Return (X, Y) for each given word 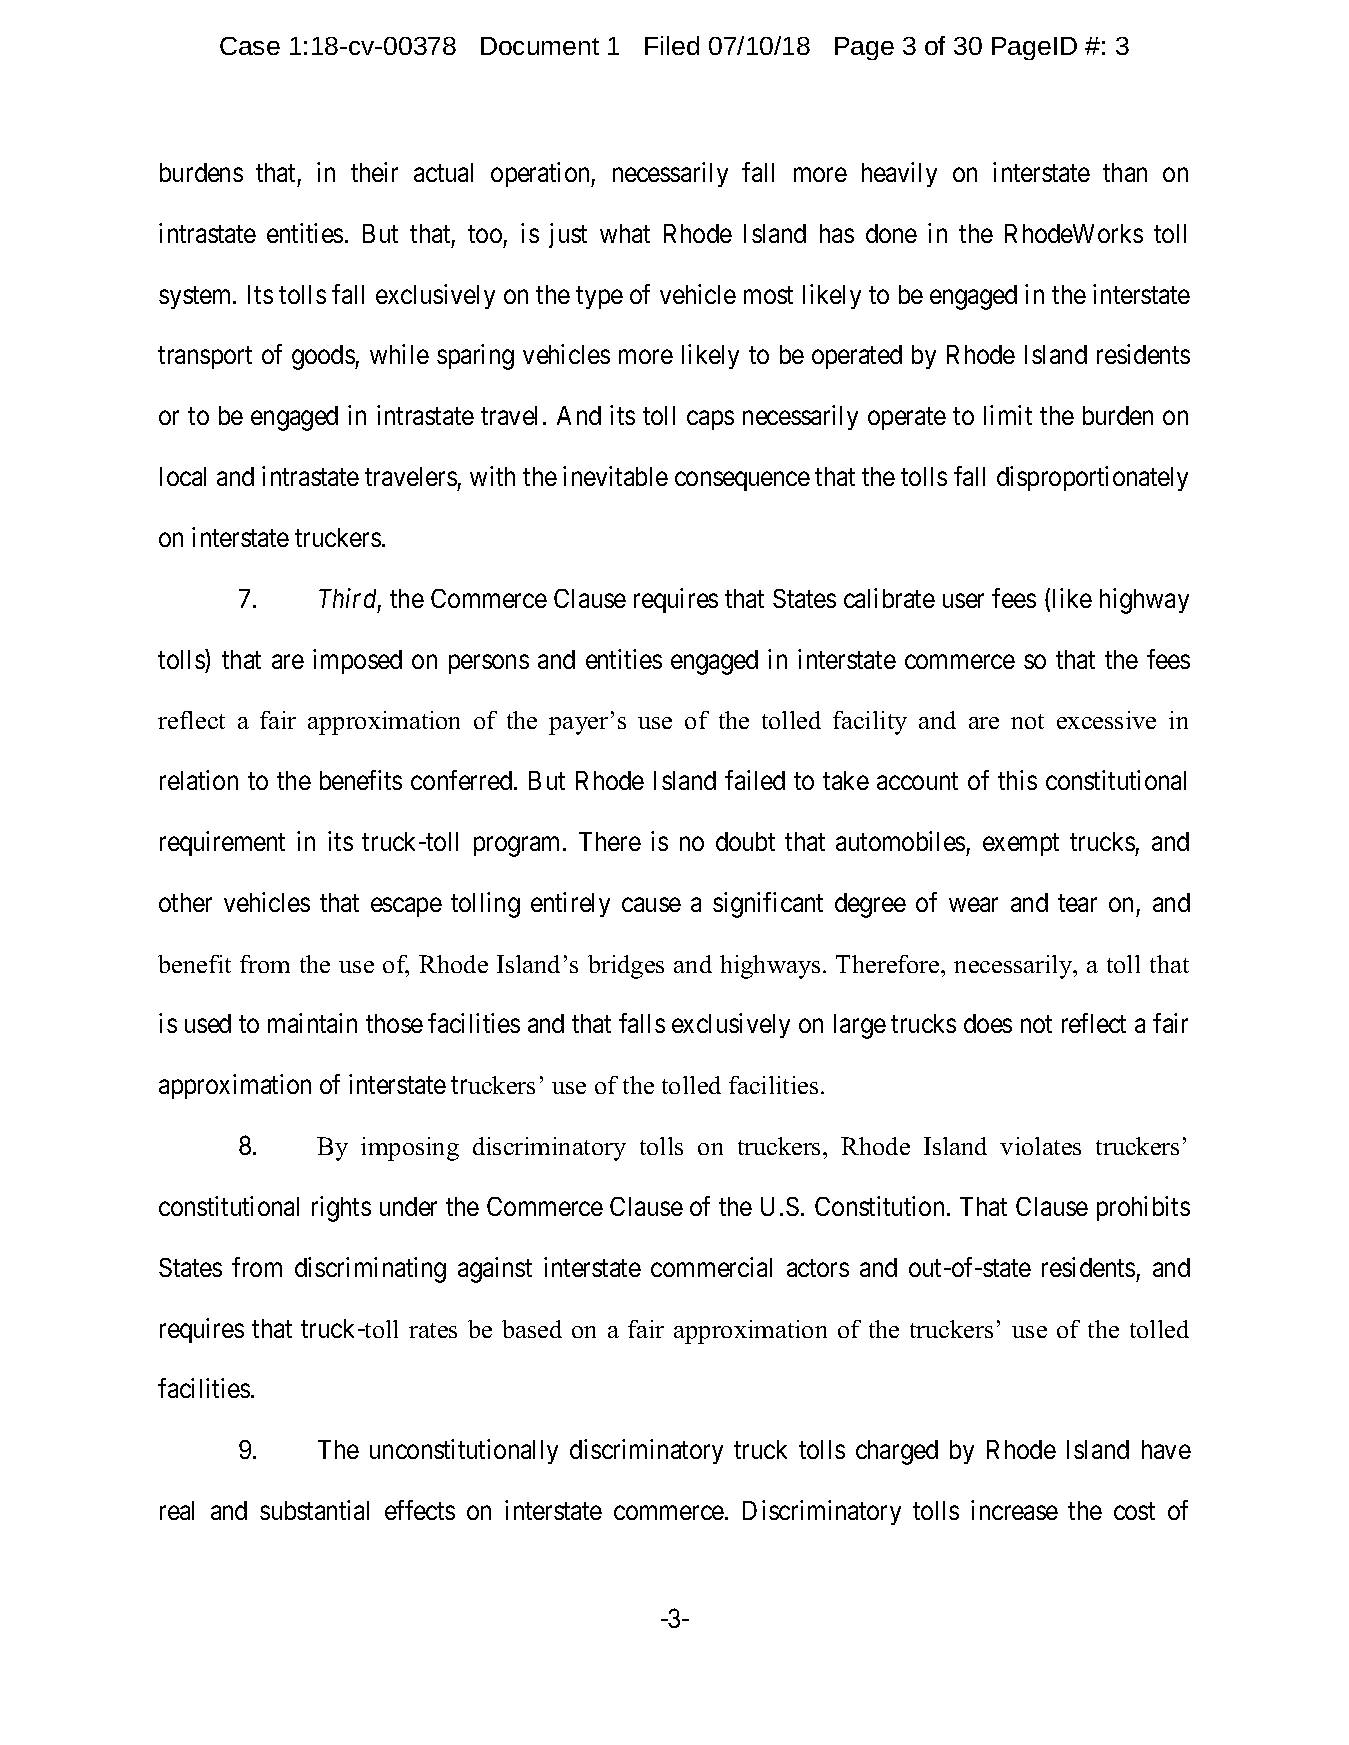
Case (250, 46)
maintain (312, 1023)
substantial (314, 1510)
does (988, 1023)
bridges (626, 967)
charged (897, 1452)
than (1125, 172)
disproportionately (1092, 478)
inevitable (615, 476)
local (183, 476)
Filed (672, 45)
